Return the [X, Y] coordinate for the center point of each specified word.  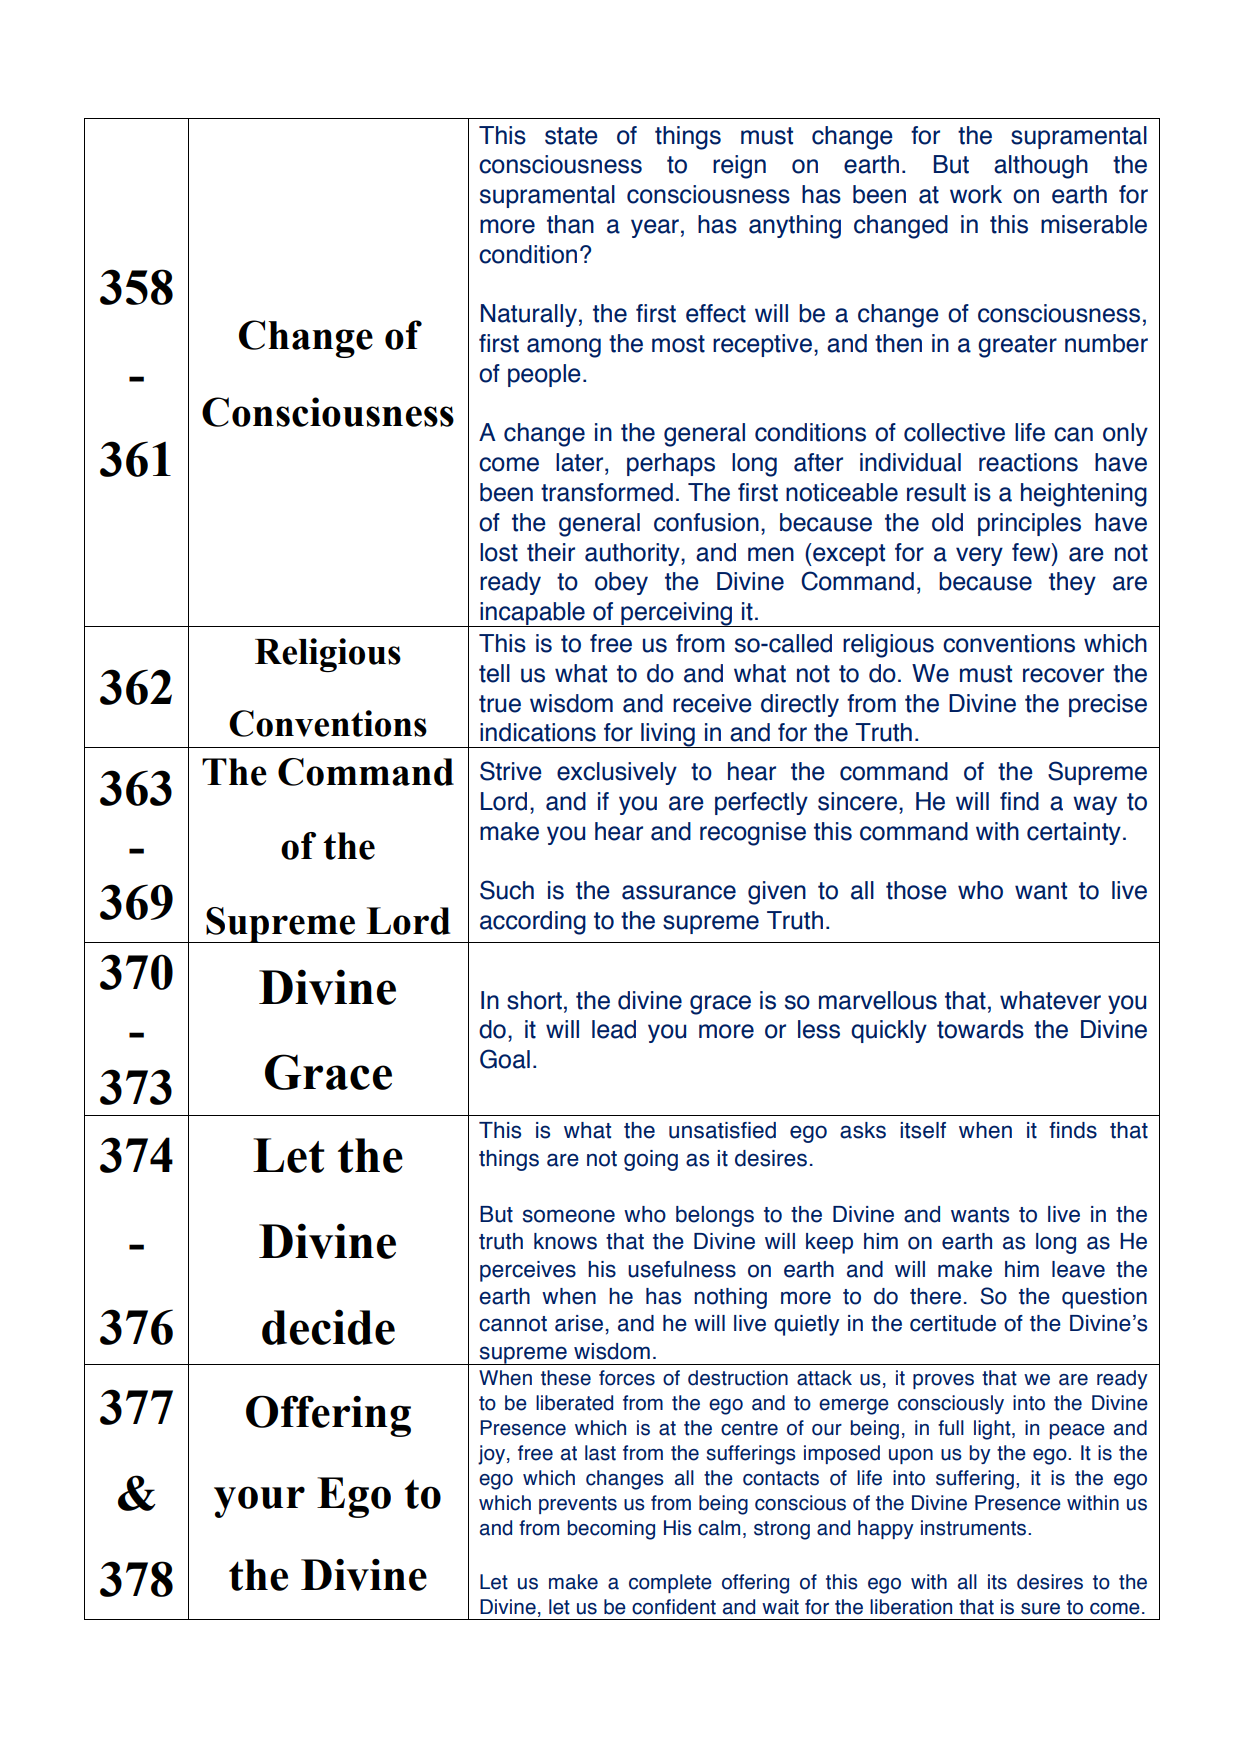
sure [1040, 1609]
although [1041, 167]
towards [980, 1029]
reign [739, 167]
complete [670, 1583]
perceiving [676, 614]
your [259, 1502]
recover [1063, 675]
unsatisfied [722, 1130]
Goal [505, 1059]
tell [494, 673]
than [570, 224]
